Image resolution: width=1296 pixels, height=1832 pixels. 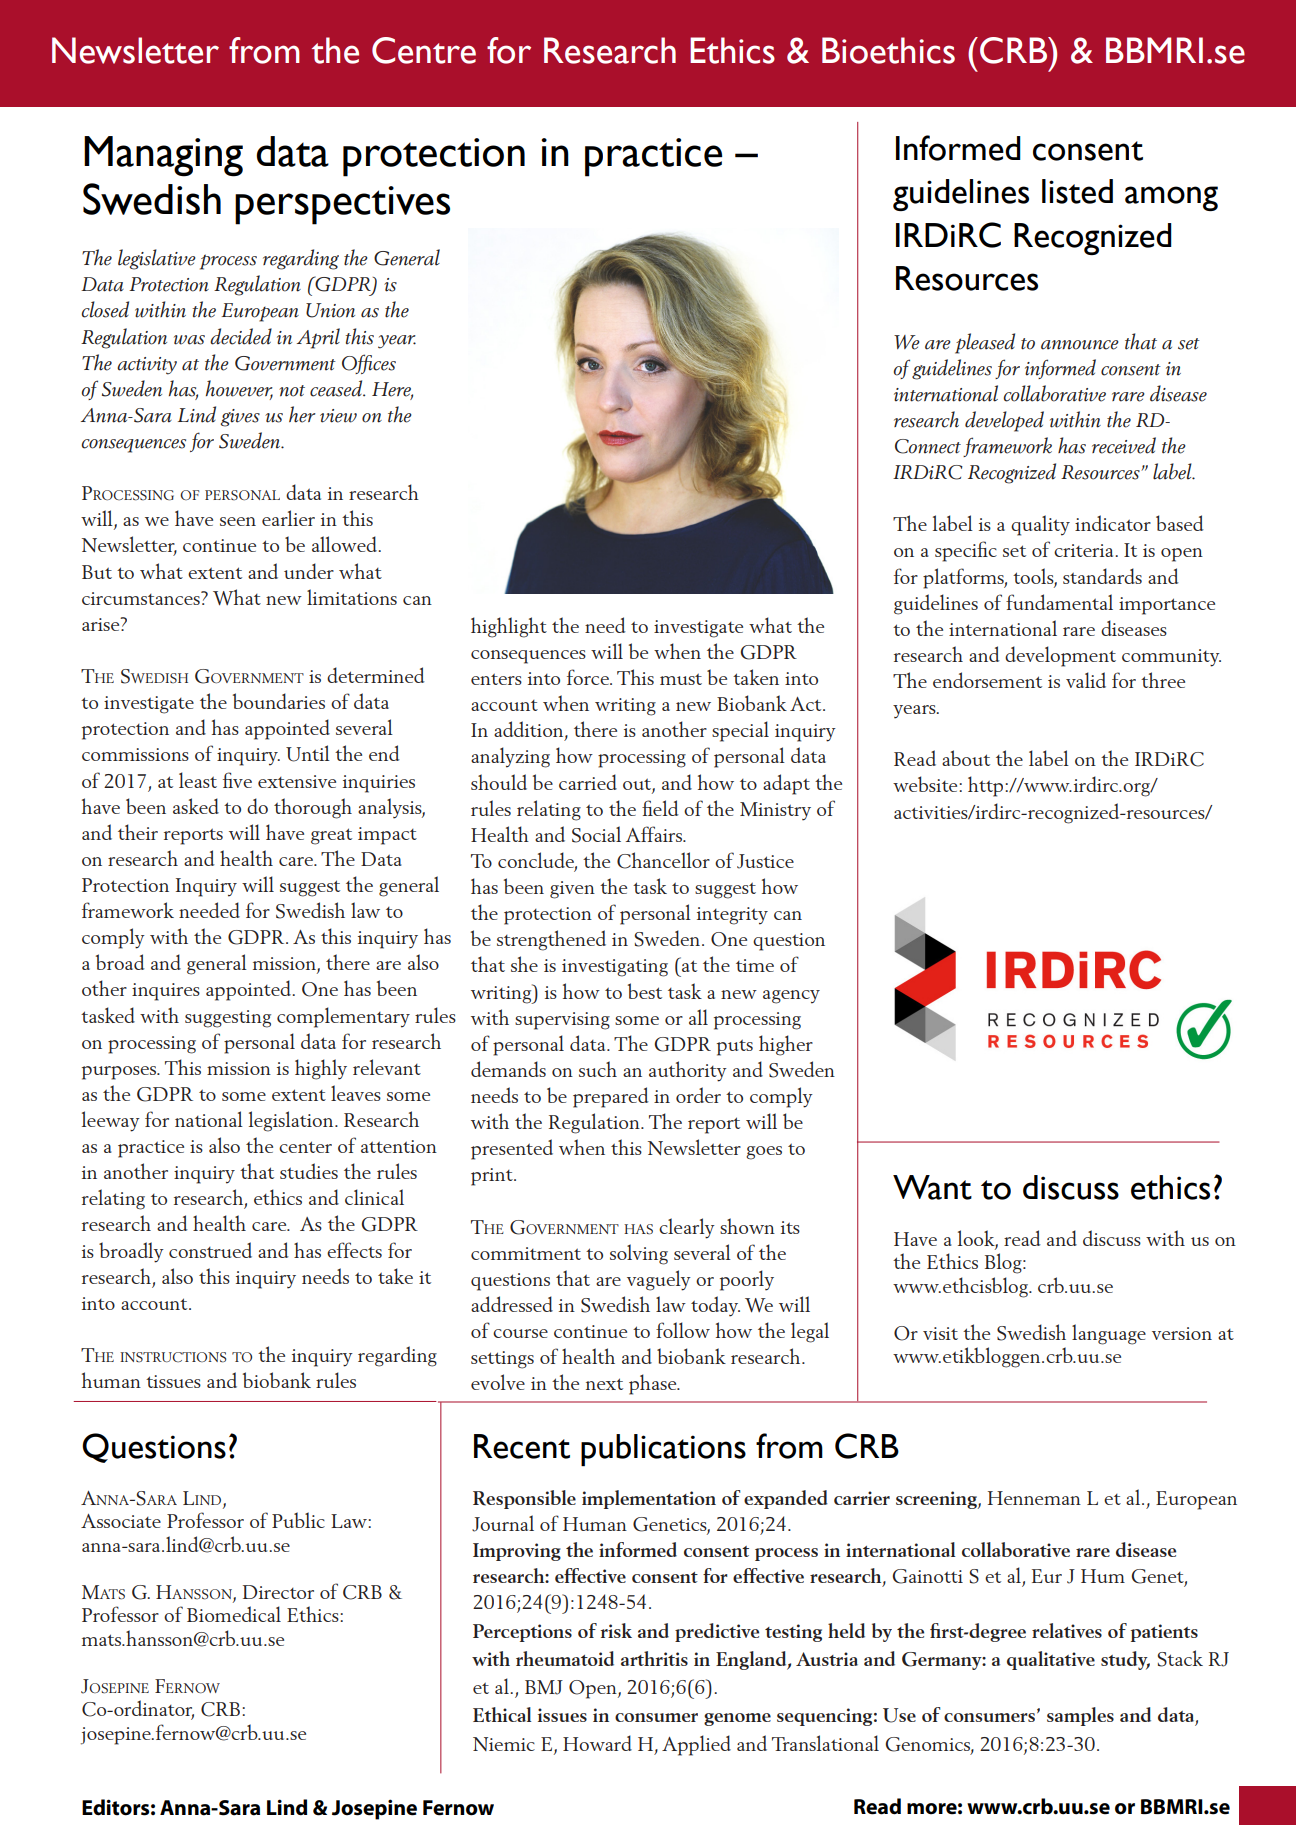 I want to click on listed, so click(x=1077, y=191).
